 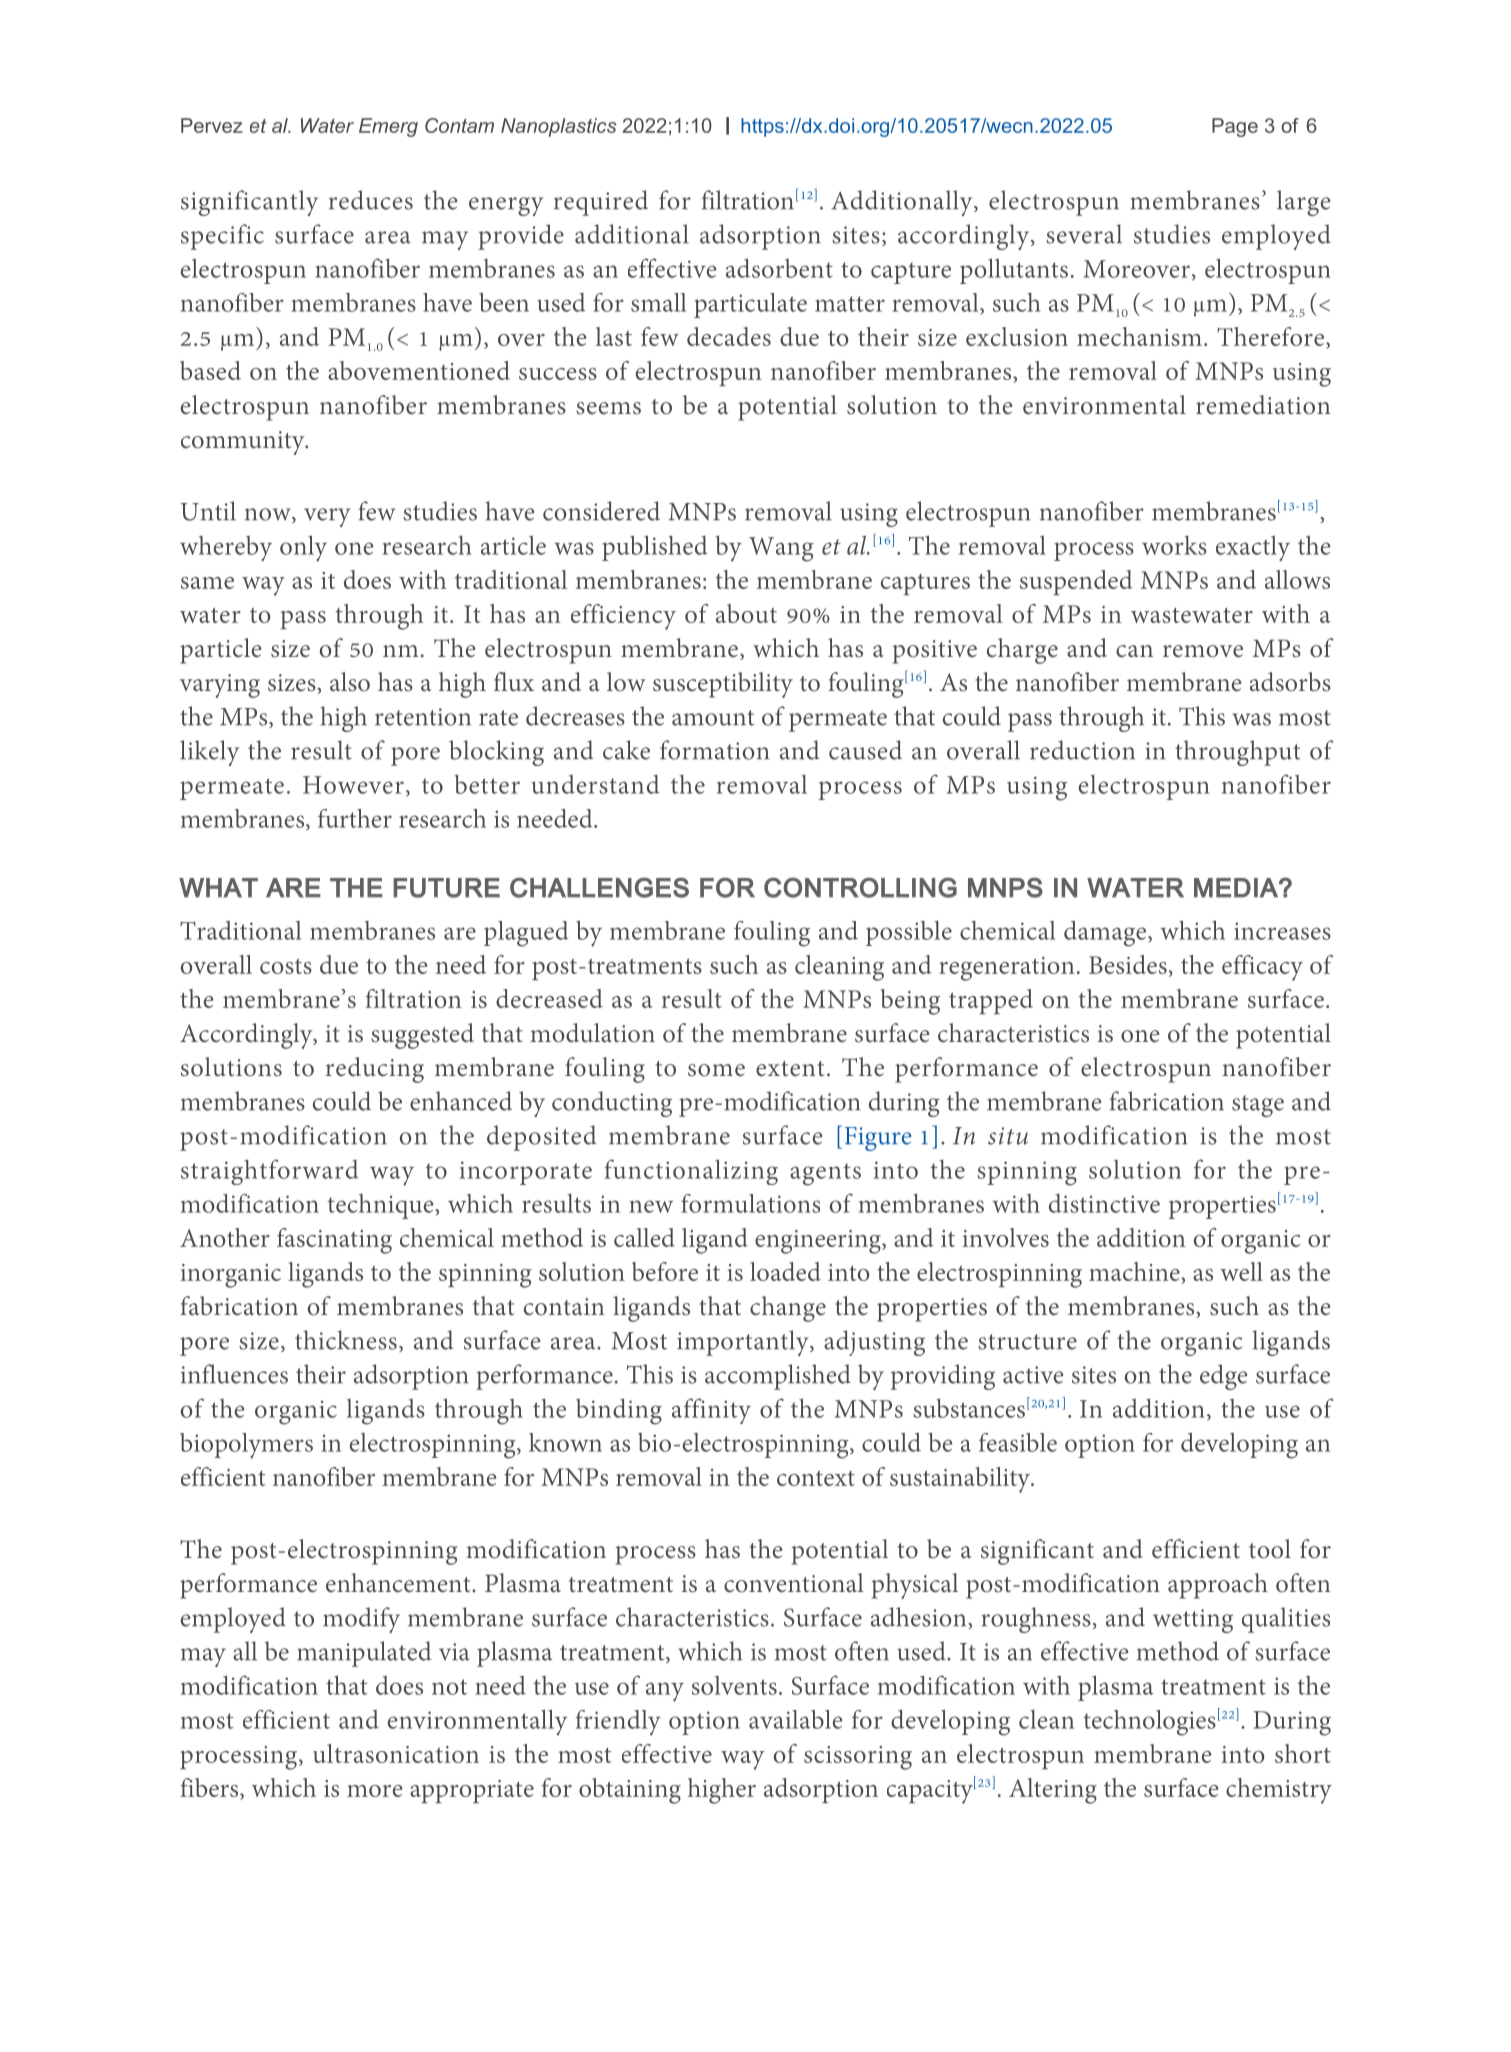 What do you see at coordinates (364, 1654) in the screenshot?
I see `manipulated` at bounding box center [364, 1654].
